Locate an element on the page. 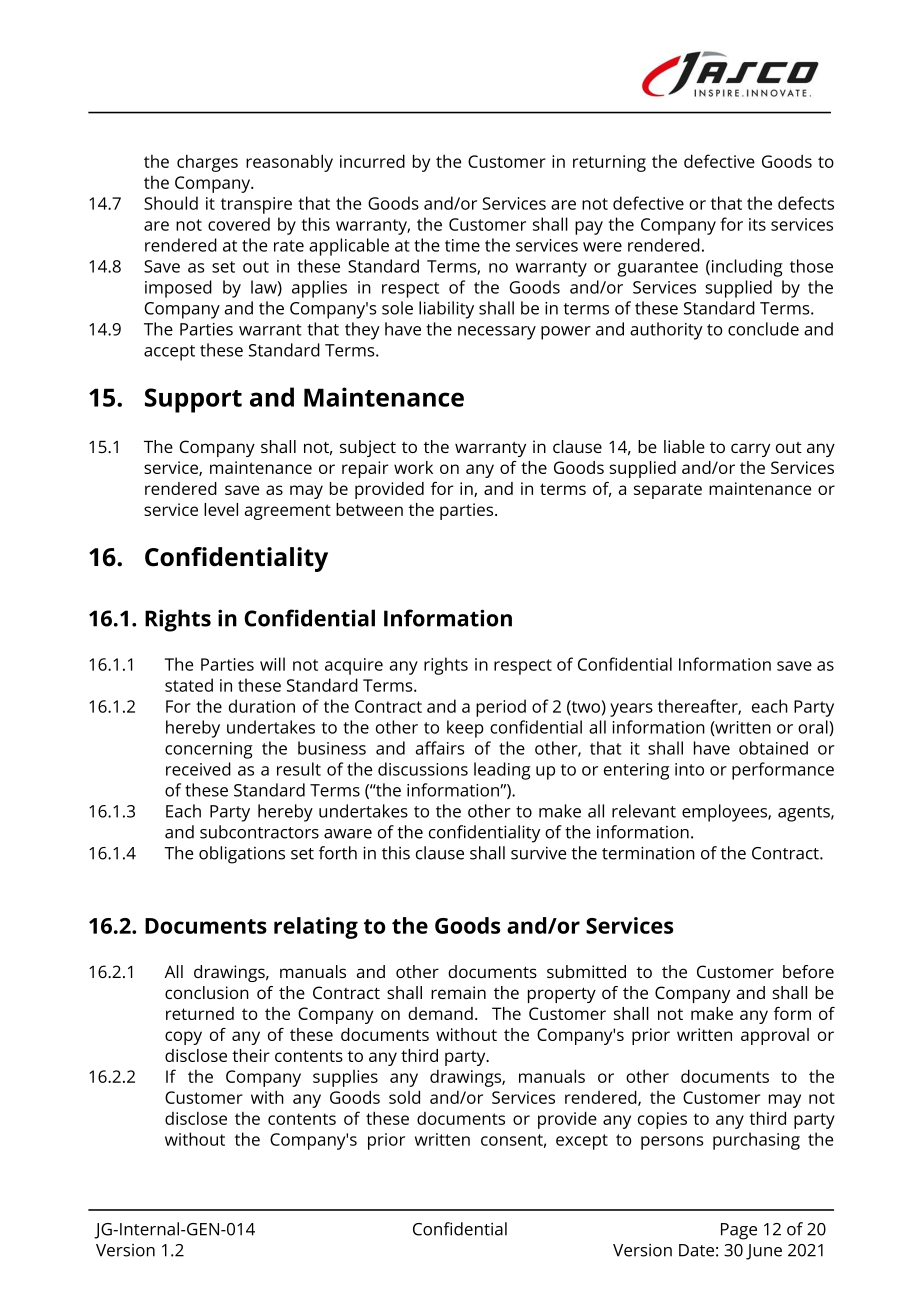 This document has height=1307, width=924. Page is located at coordinates (739, 1231).
